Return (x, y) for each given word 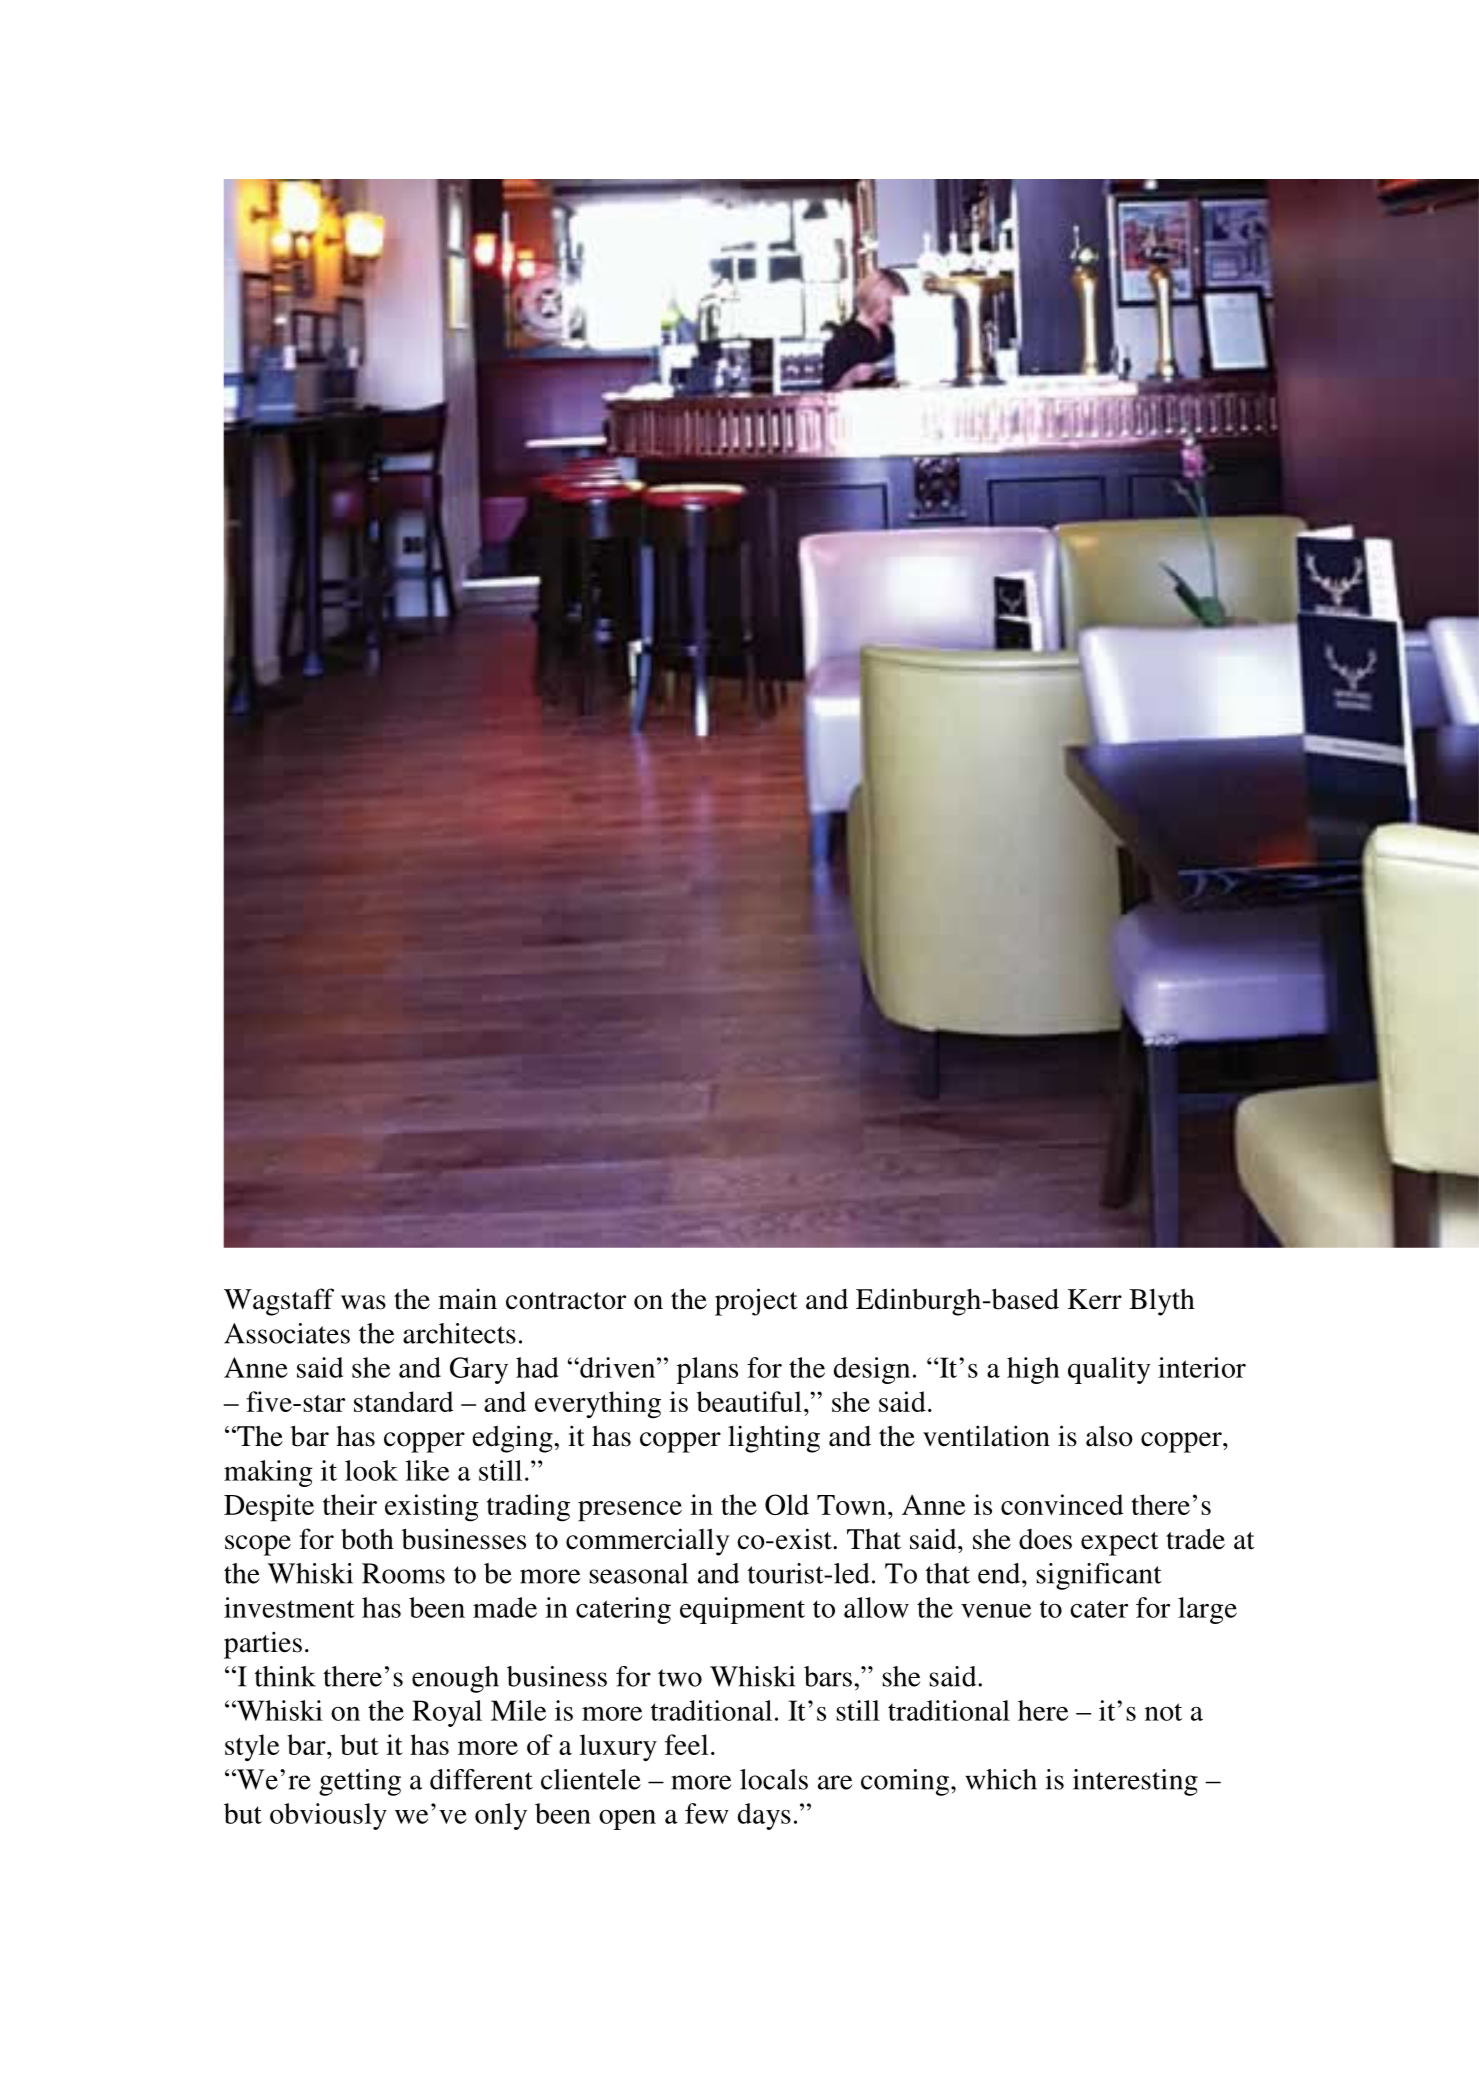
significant (1099, 1576)
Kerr (1095, 1299)
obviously (328, 1816)
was (363, 1302)
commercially (647, 1542)
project (756, 1302)
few (707, 1813)
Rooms (403, 1573)
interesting (1135, 1782)
